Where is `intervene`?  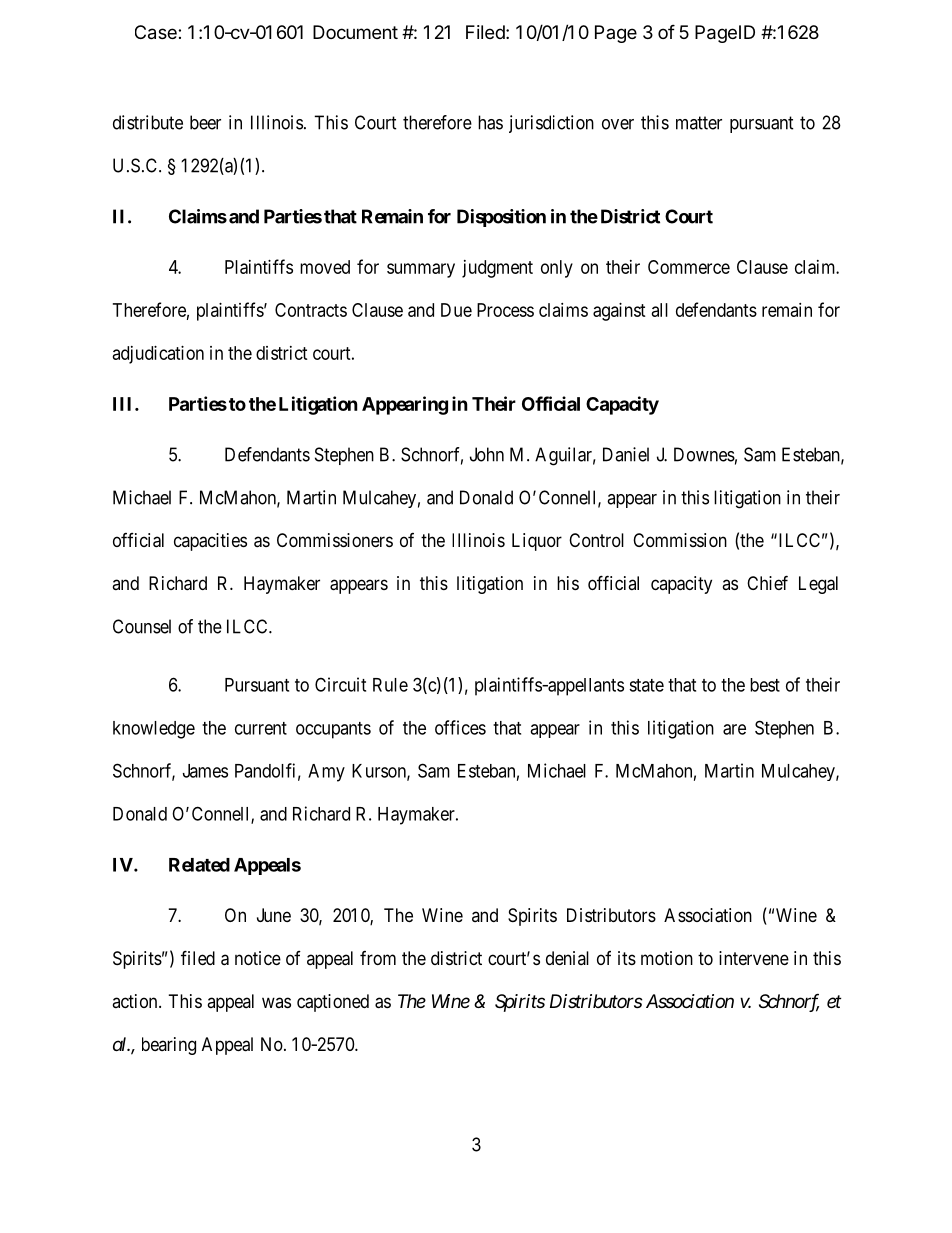
intervene is located at coordinates (754, 958).
